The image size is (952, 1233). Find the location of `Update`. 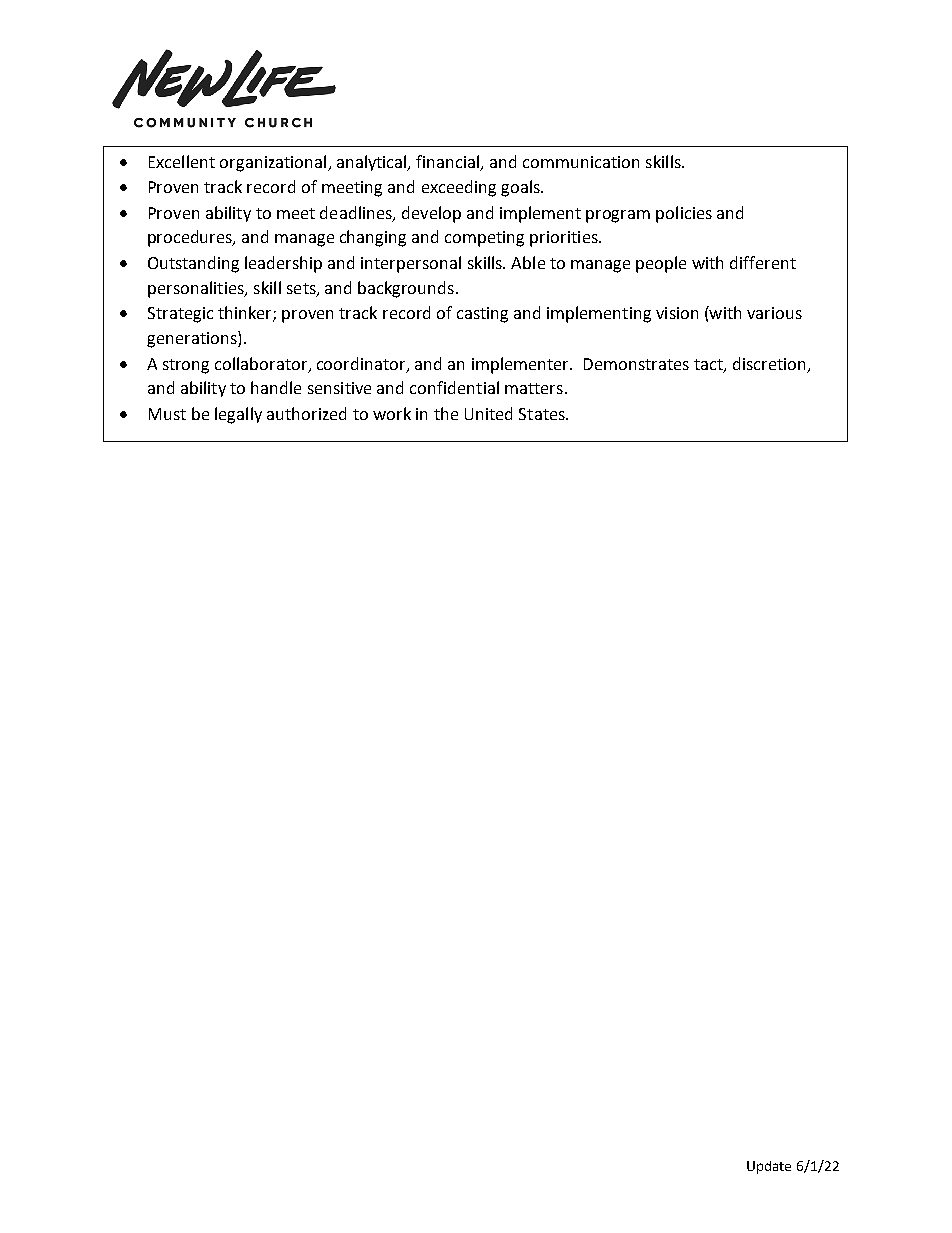

Update is located at coordinates (769, 1167).
